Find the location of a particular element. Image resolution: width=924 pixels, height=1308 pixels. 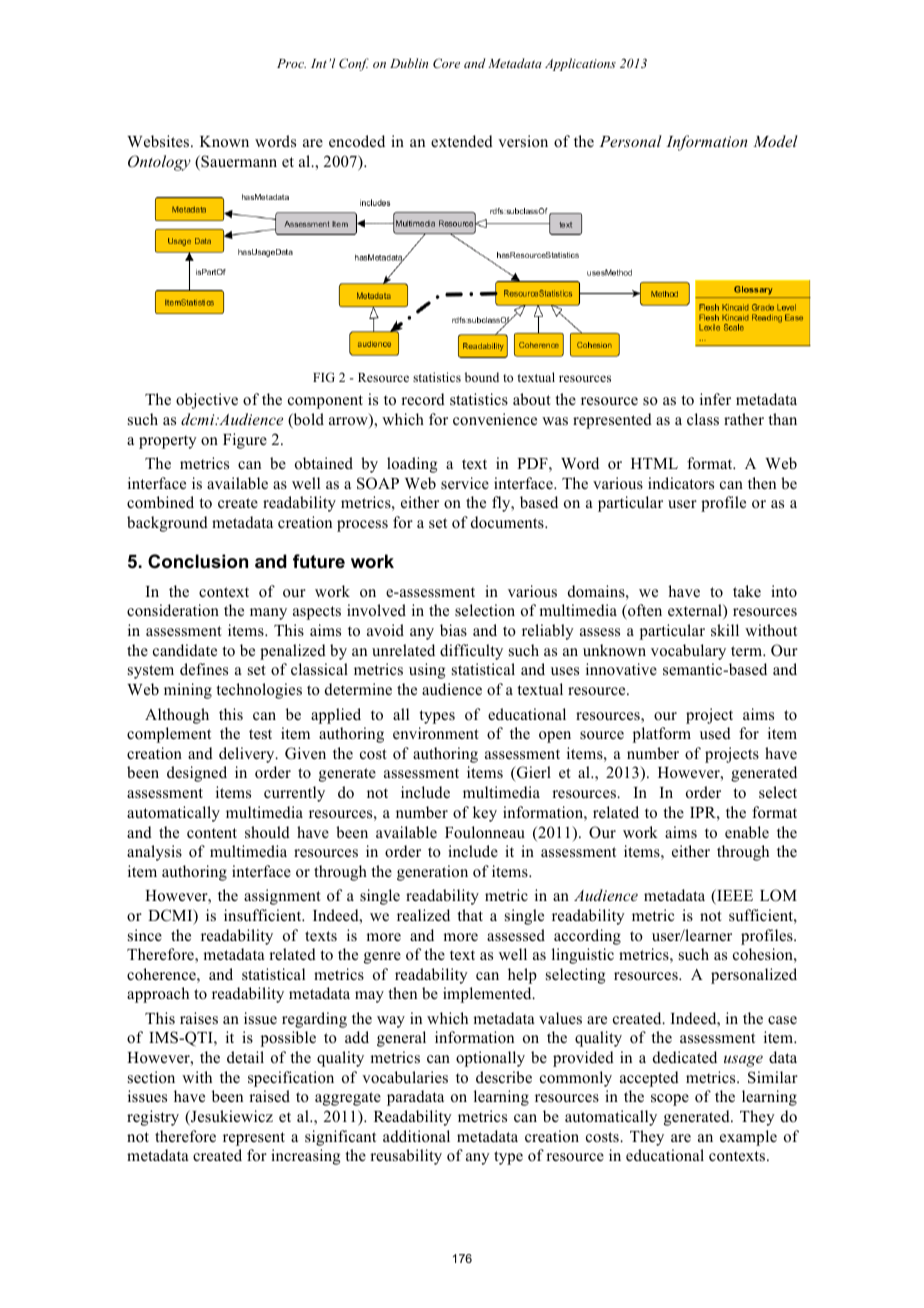

Websites is located at coordinates (159, 141).
